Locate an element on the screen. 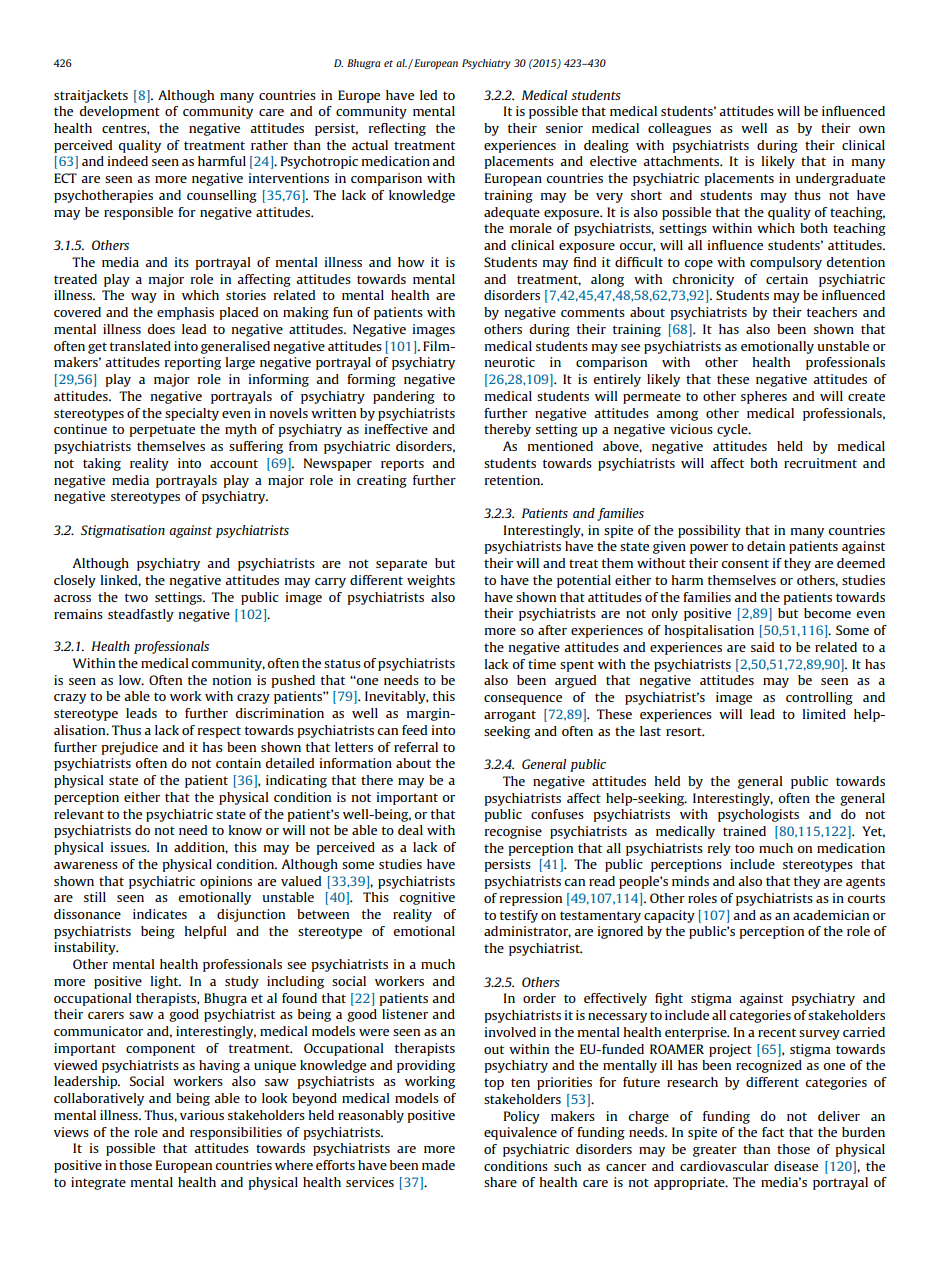  time is located at coordinates (542, 664).
